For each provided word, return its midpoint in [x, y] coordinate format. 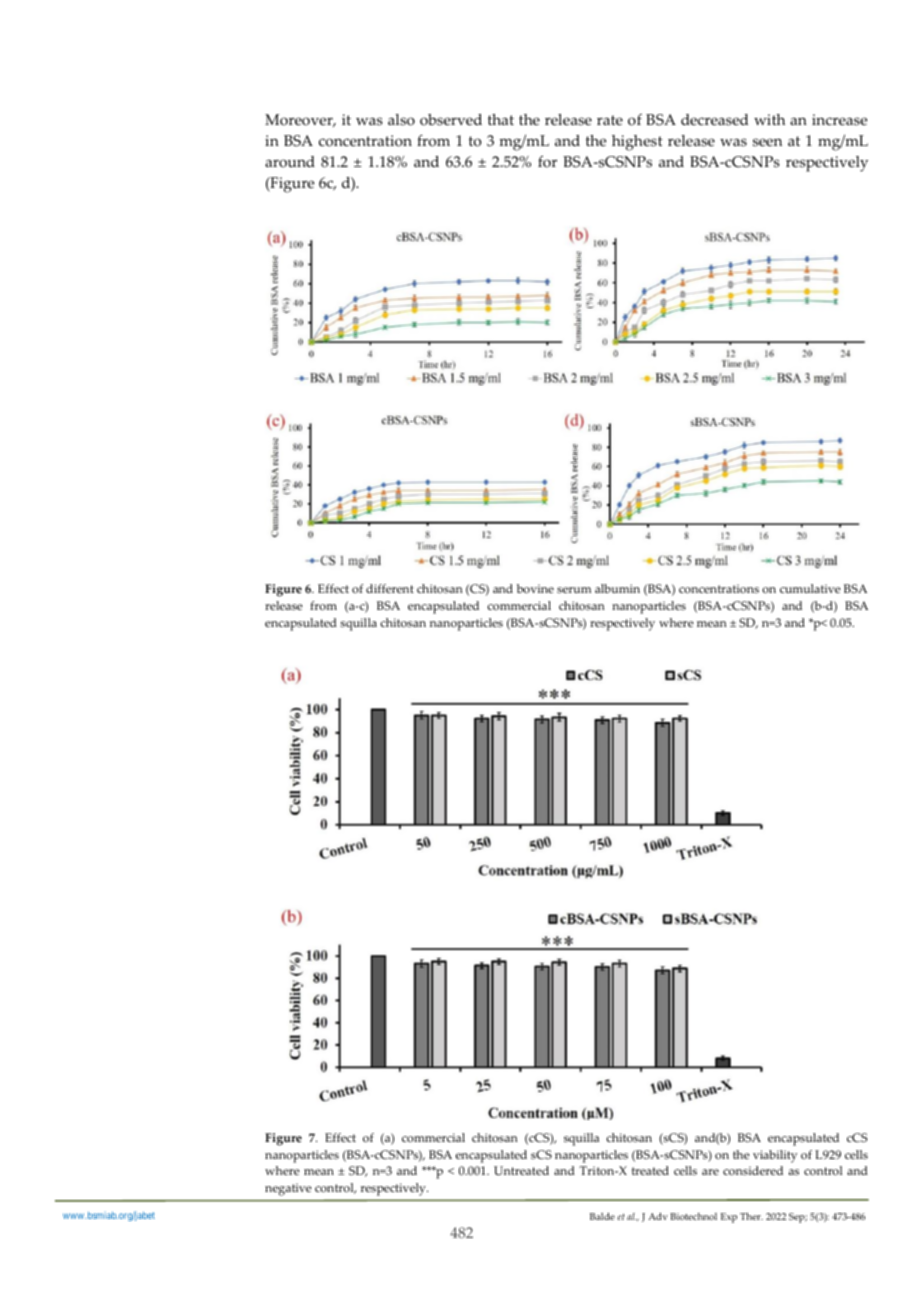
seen [767, 142]
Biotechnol [693, 1216]
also [401, 120]
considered [753, 1171]
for [547, 162]
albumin [617, 588]
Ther [751, 1216]
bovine [535, 589]
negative [288, 1190]
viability [775, 1156]
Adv [658, 1216]
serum [574, 590]
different [390, 588]
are [710, 1172]
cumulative [810, 588]
